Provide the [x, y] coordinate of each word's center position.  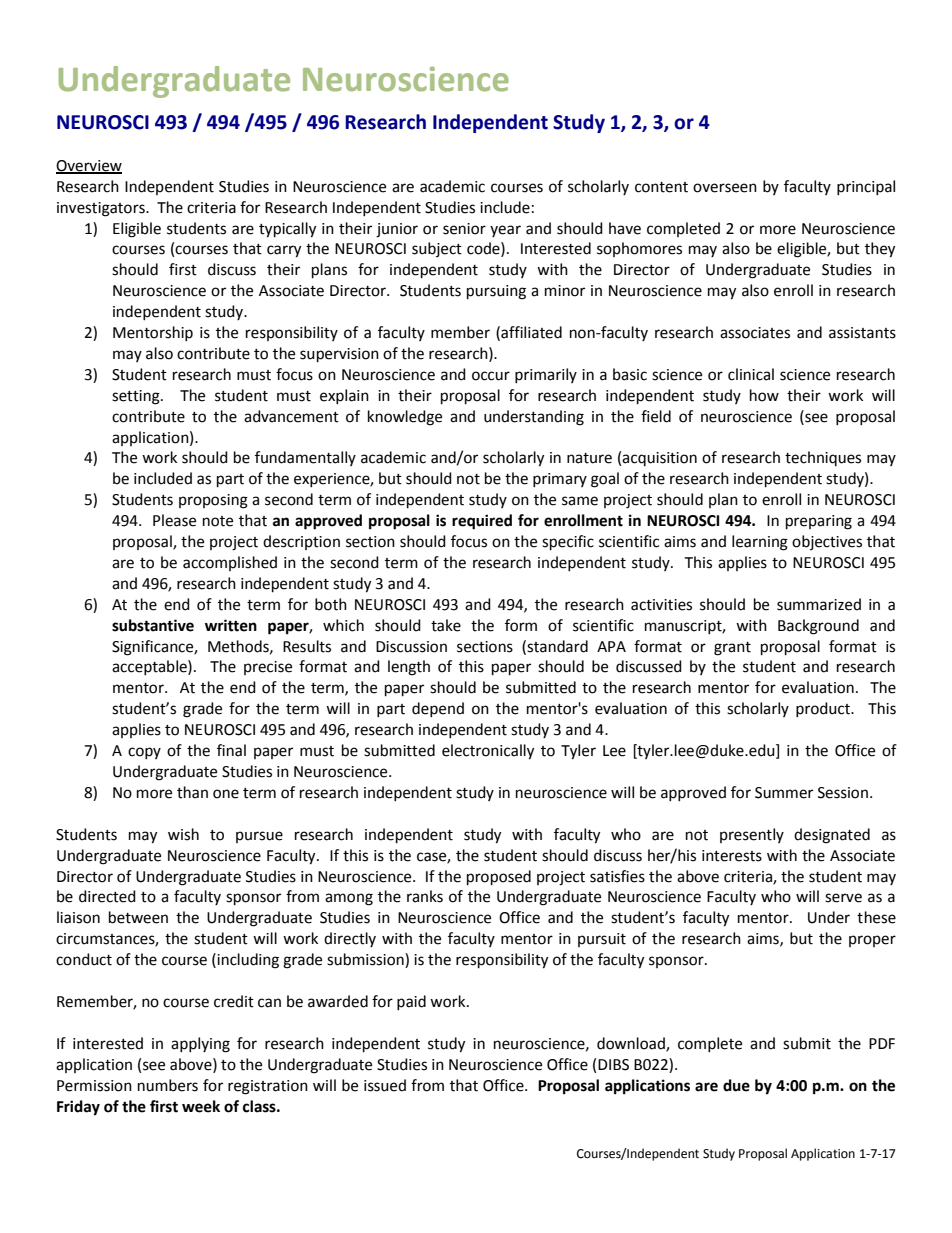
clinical [751, 374]
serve [843, 898]
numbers [168, 1085]
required [482, 522]
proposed [499, 878]
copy [144, 753]
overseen [725, 188]
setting [137, 397]
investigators [102, 209]
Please [174, 520]
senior [464, 229]
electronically [488, 752]
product [824, 709]
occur [491, 376]
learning [760, 543]
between [138, 917]
